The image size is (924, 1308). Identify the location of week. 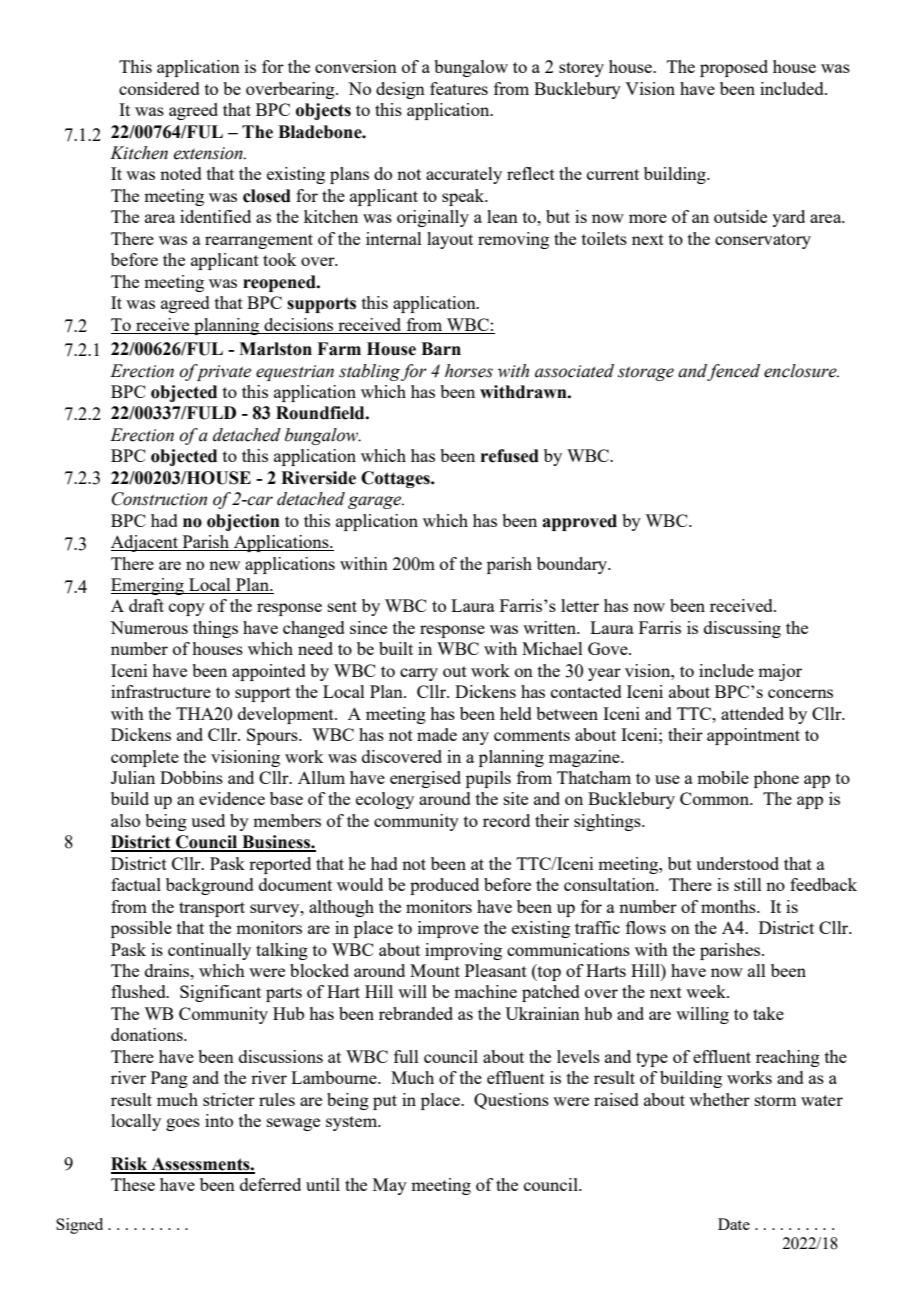
(707, 991).
